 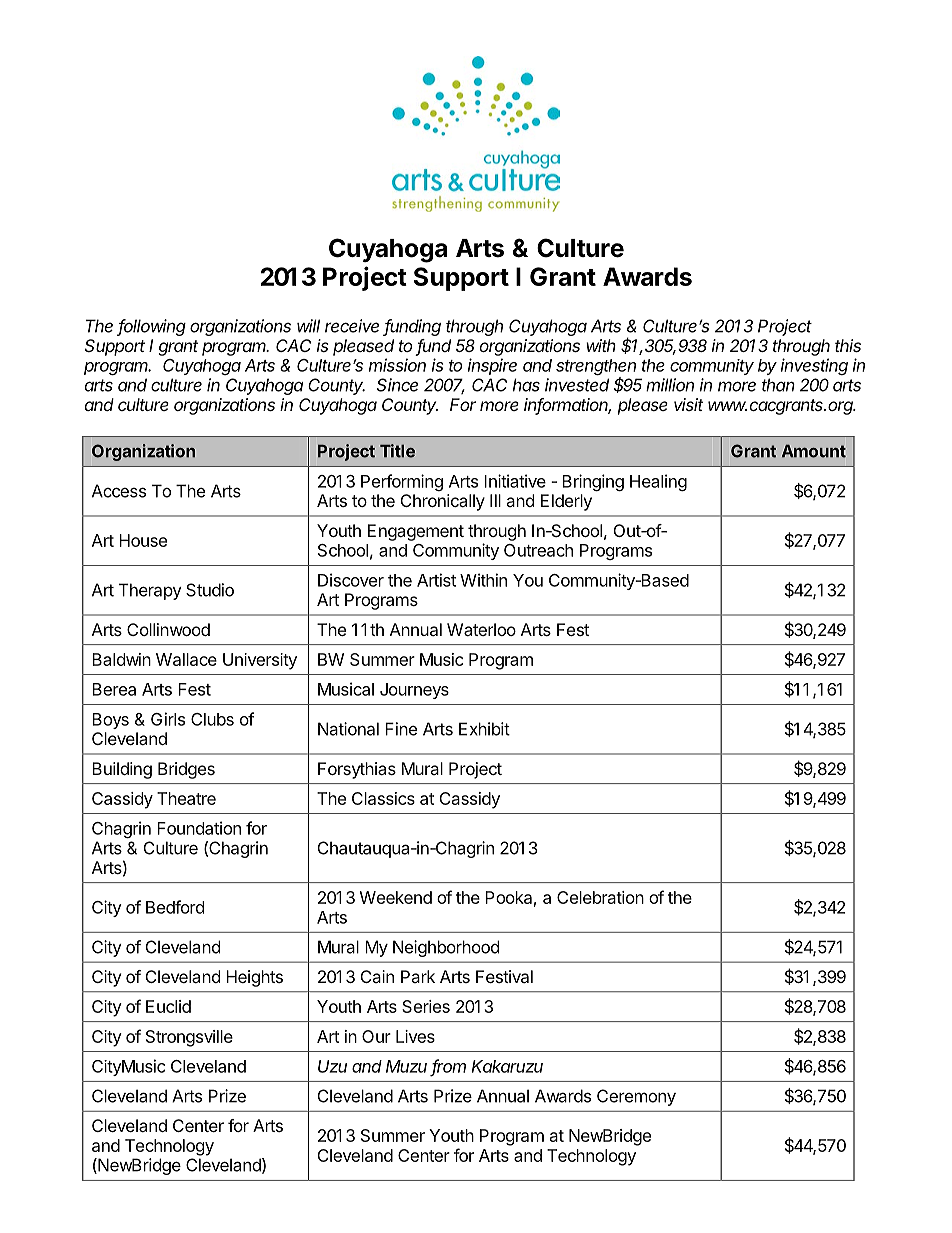 I want to click on investing, so click(x=814, y=366).
